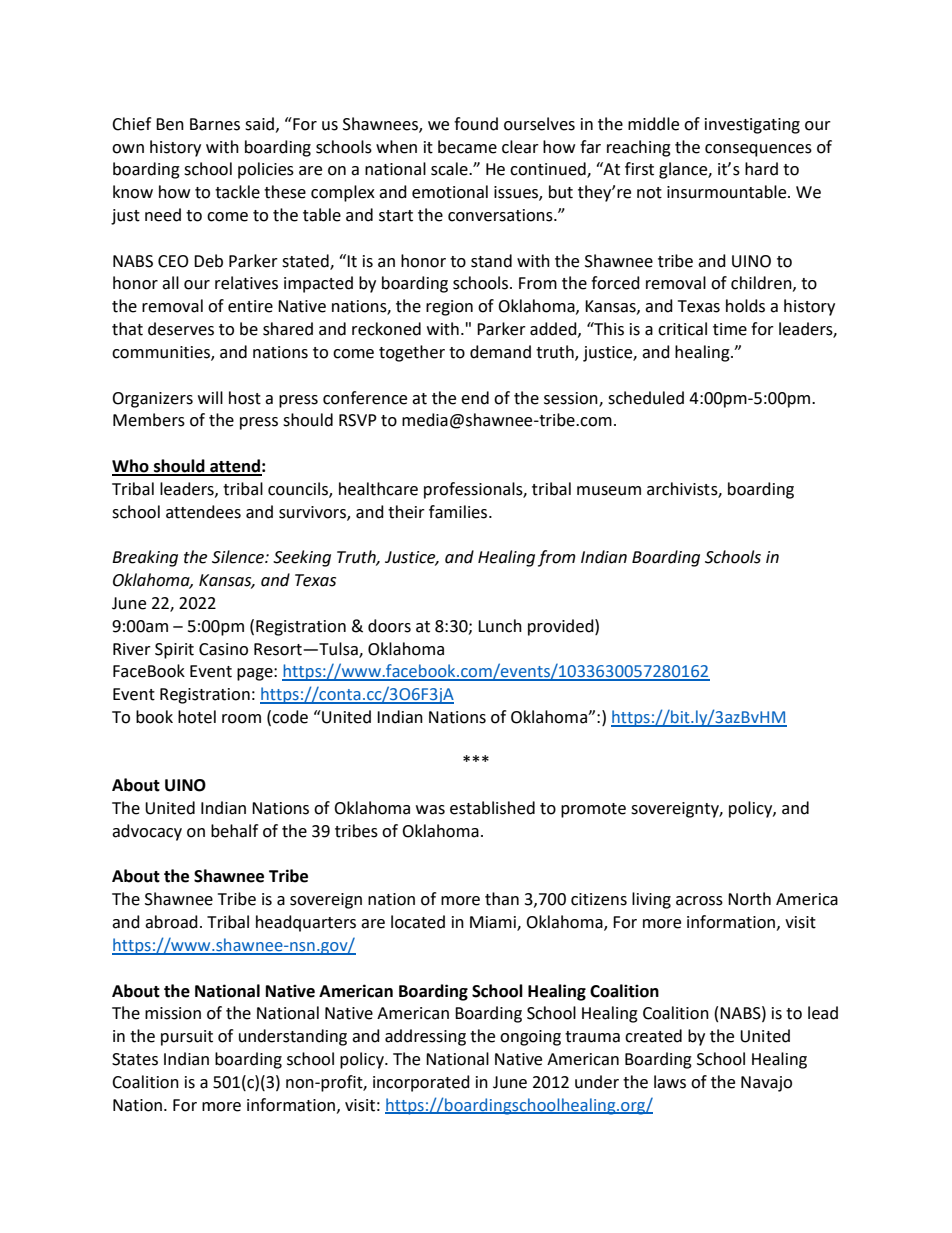 Image resolution: width=952 pixels, height=1233 pixels. What do you see at coordinates (562, 627) in the image?
I see `provided` at bounding box center [562, 627].
